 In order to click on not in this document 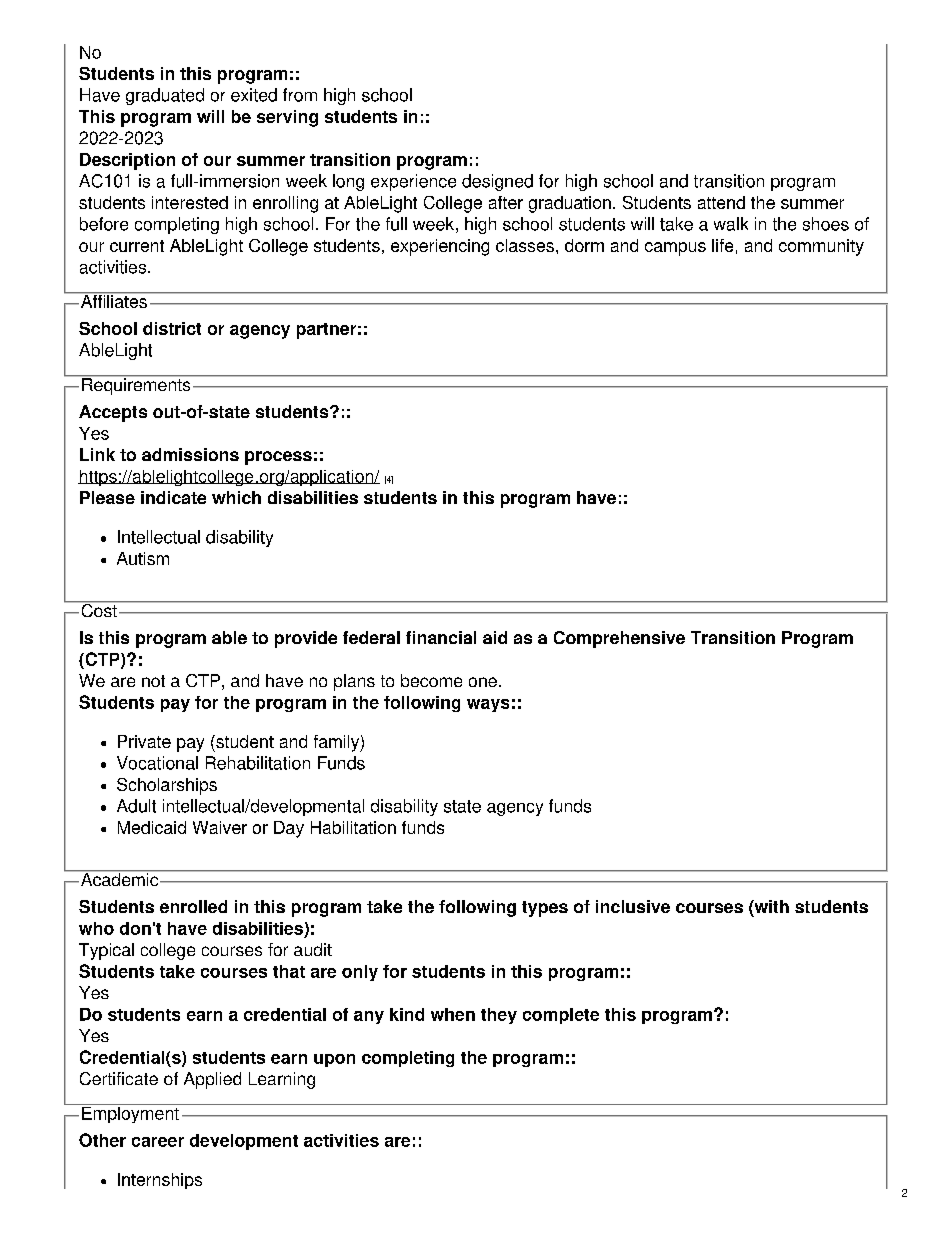, I will do `click(153, 681)`.
